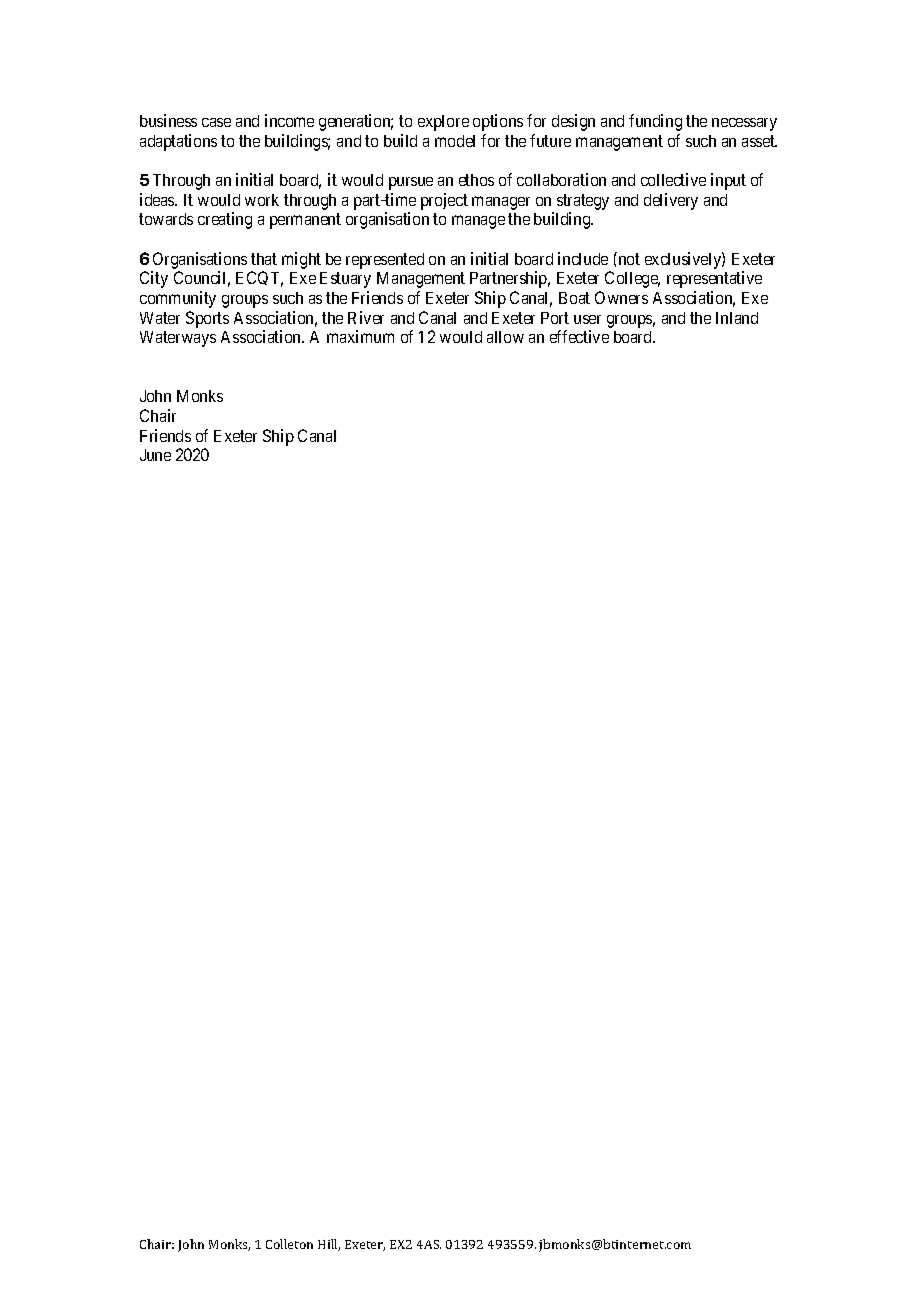 This page has height=1308, width=924. What do you see at coordinates (329, 1245) in the page?
I see `Hill` at bounding box center [329, 1245].
